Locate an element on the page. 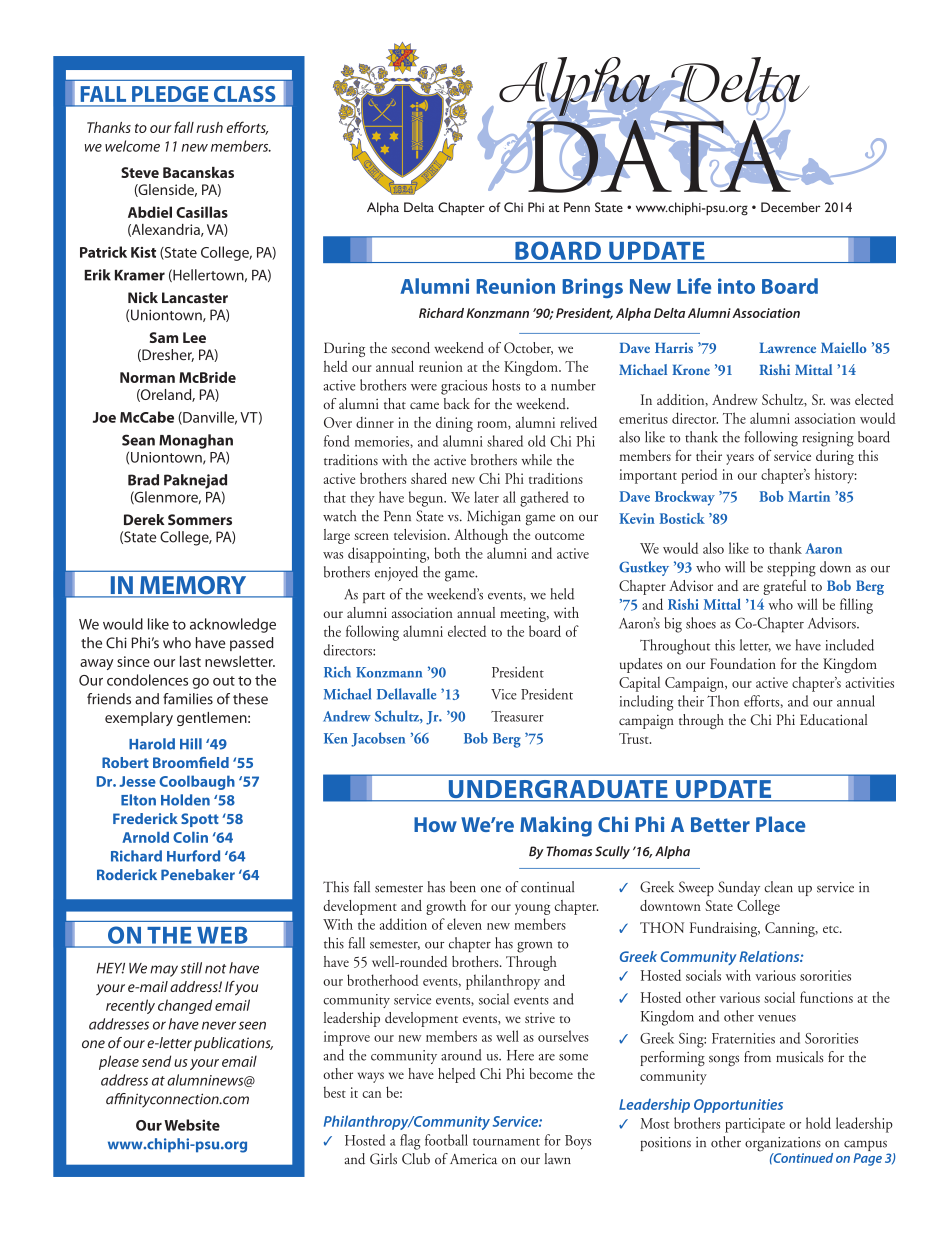 This page has height=1233, width=952. both is located at coordinates (447, 553).
